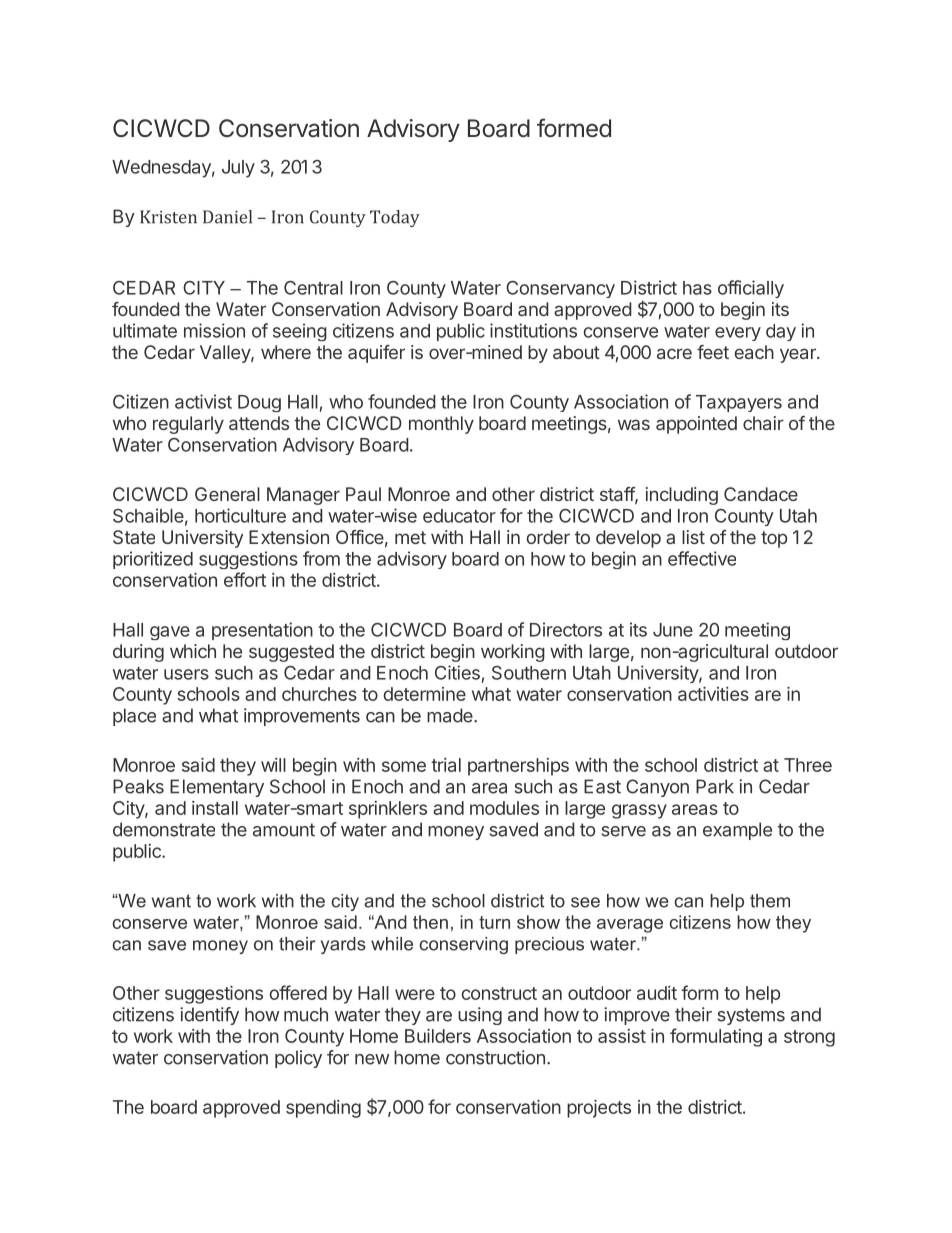 This screenshot has width=952, height=1233. Describe the element at coordinates (761, 494) in the screenshot. I see `Candace` at that location.
